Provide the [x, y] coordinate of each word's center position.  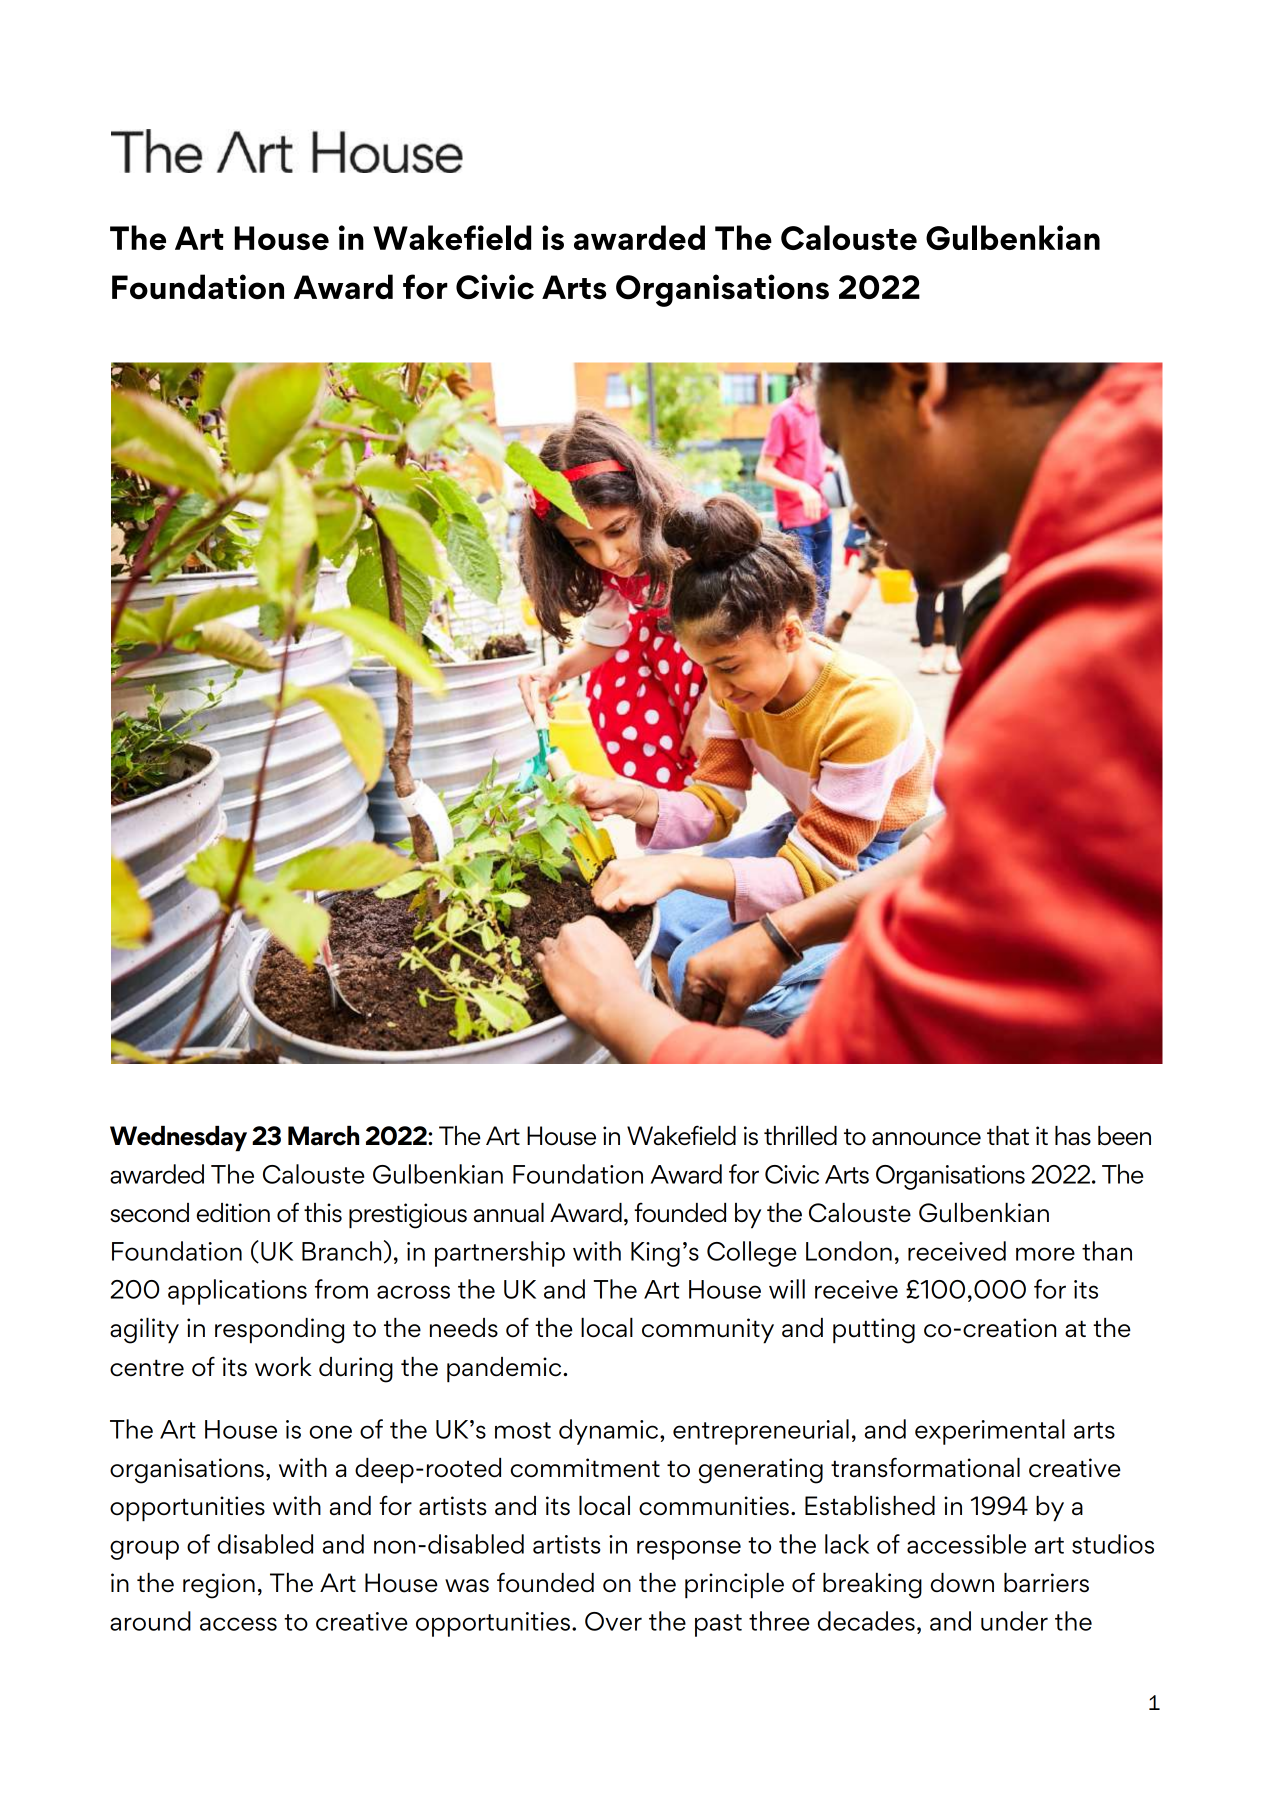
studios [1113, 1544]
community [708, 1331]
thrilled [800, 1135]
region [219, 1586]
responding [279, 1331]
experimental [990, 1432]
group [144, 1550]
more [1045, 1254]
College [752, 1254]
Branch [341, 1251]
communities [714, 1506]
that [1008, 1136]
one [331, 1432]
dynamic [610, 1432]
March [323, 1136]
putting [874, 1331]
